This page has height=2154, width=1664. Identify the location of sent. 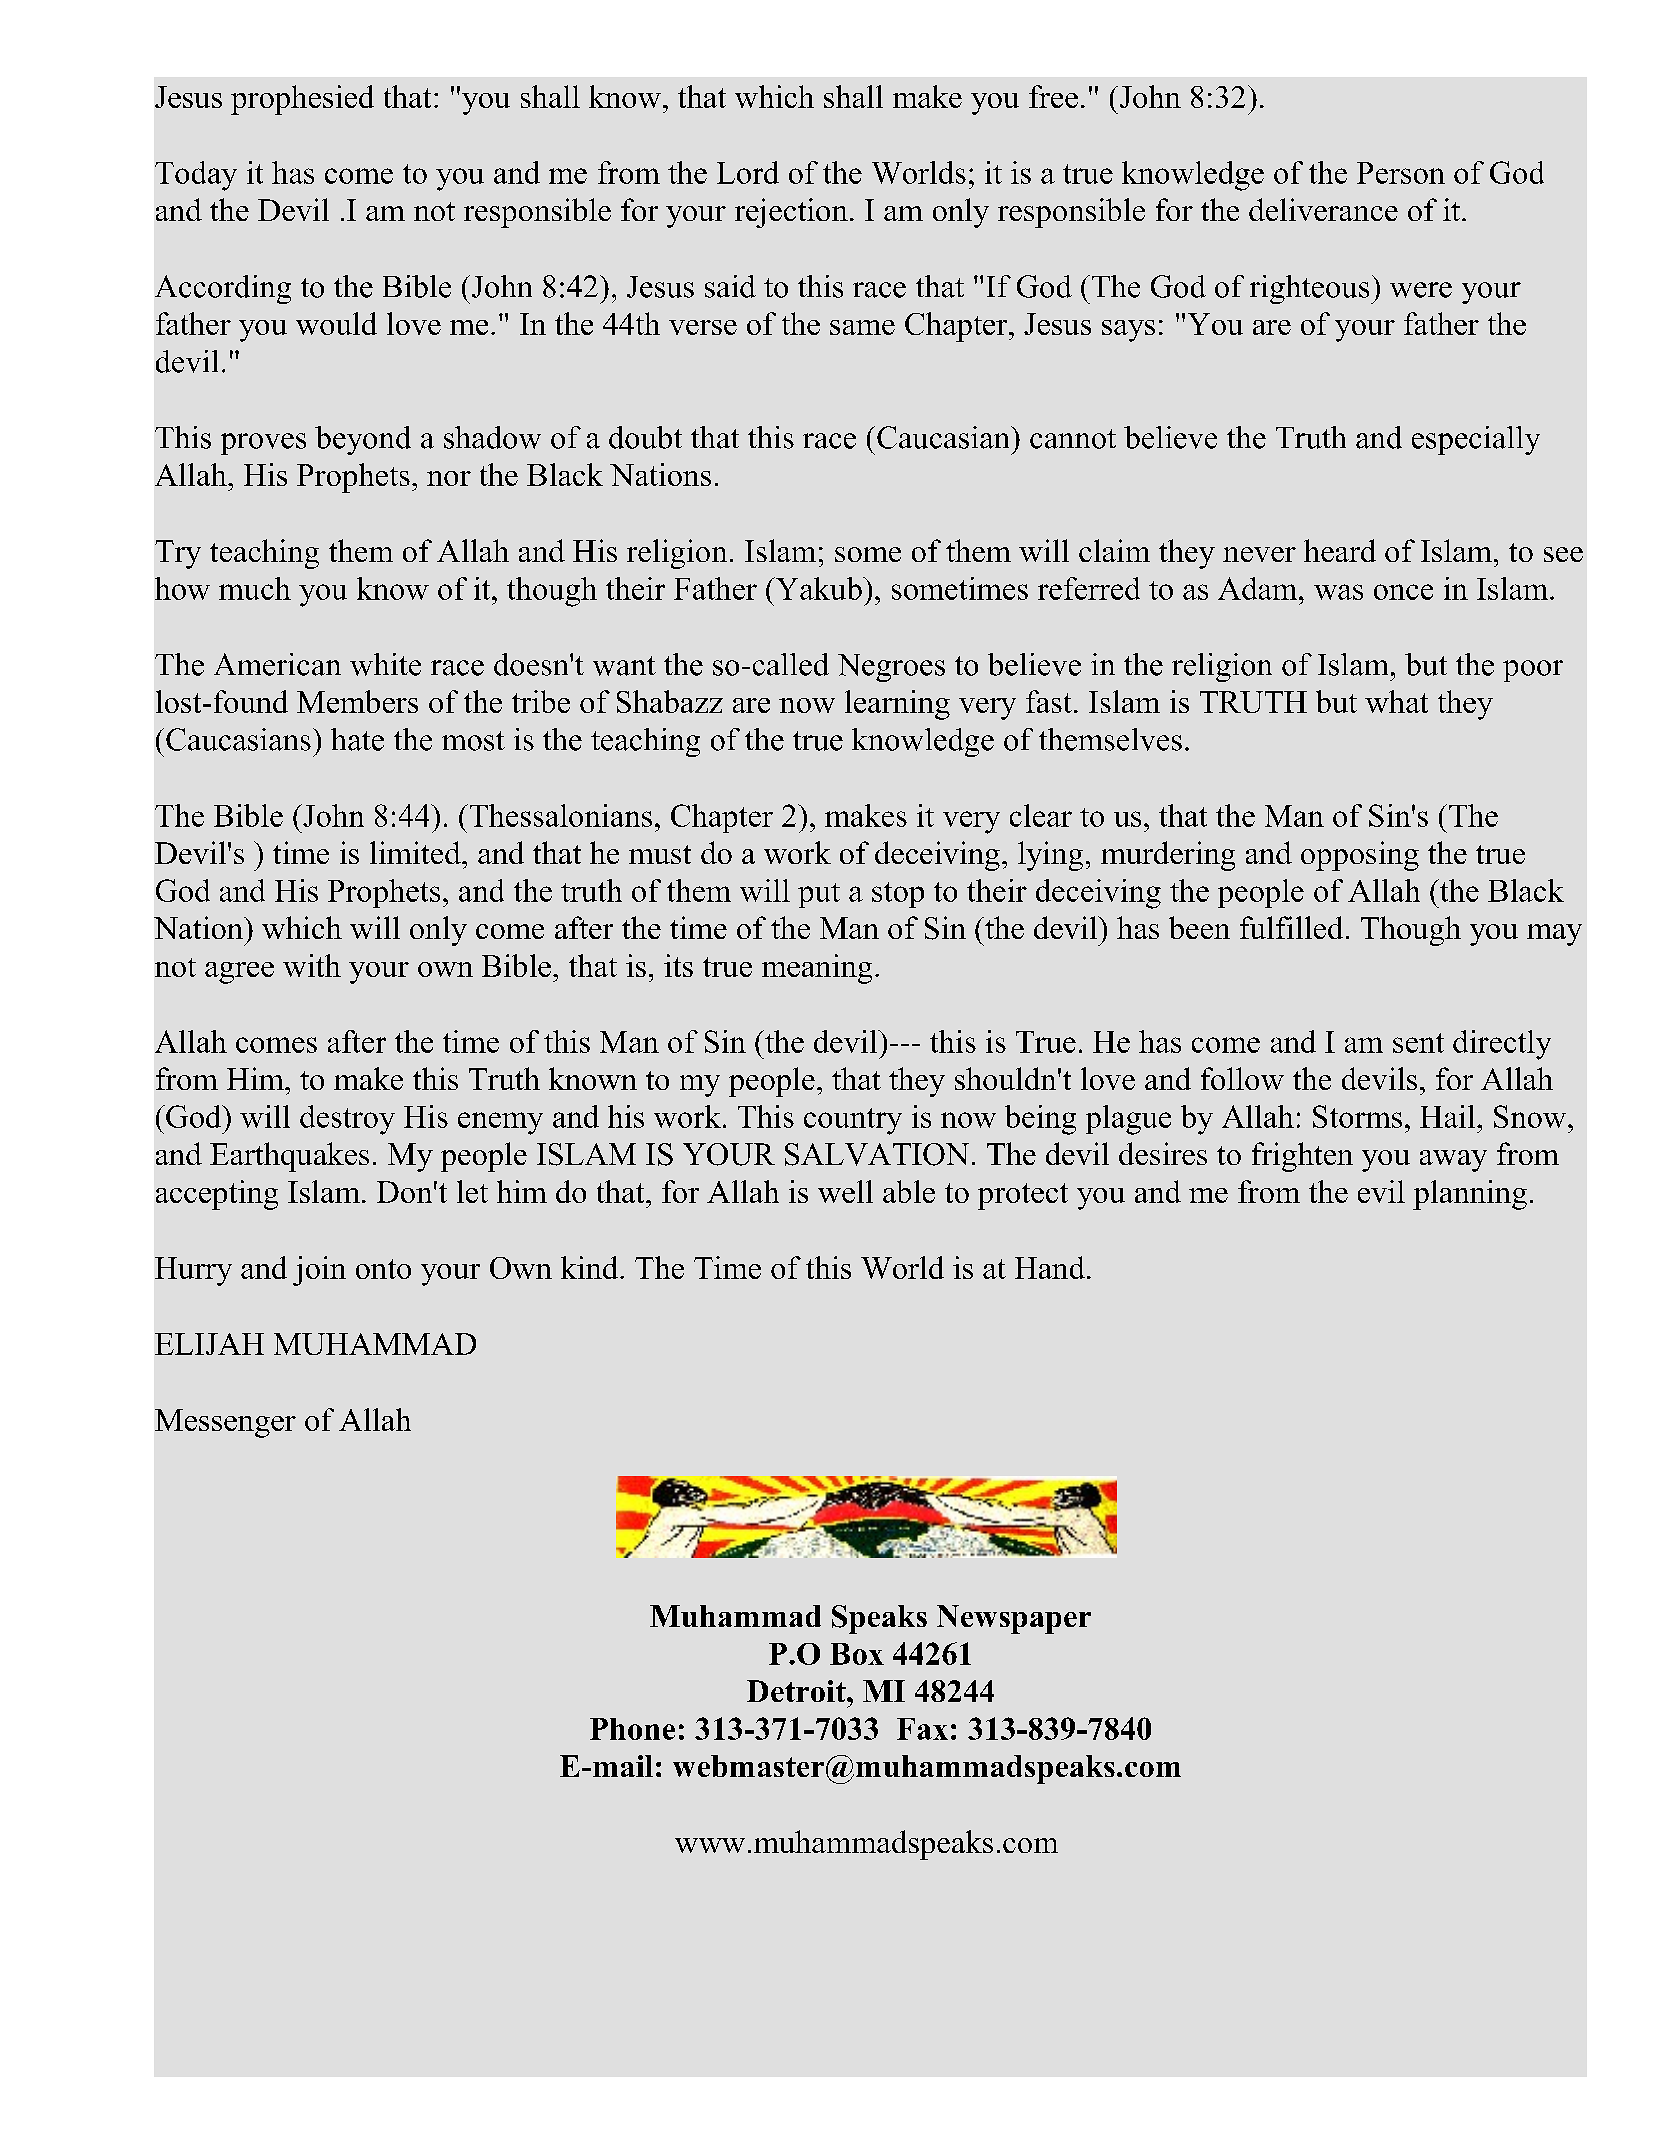
(1418, 1043).
